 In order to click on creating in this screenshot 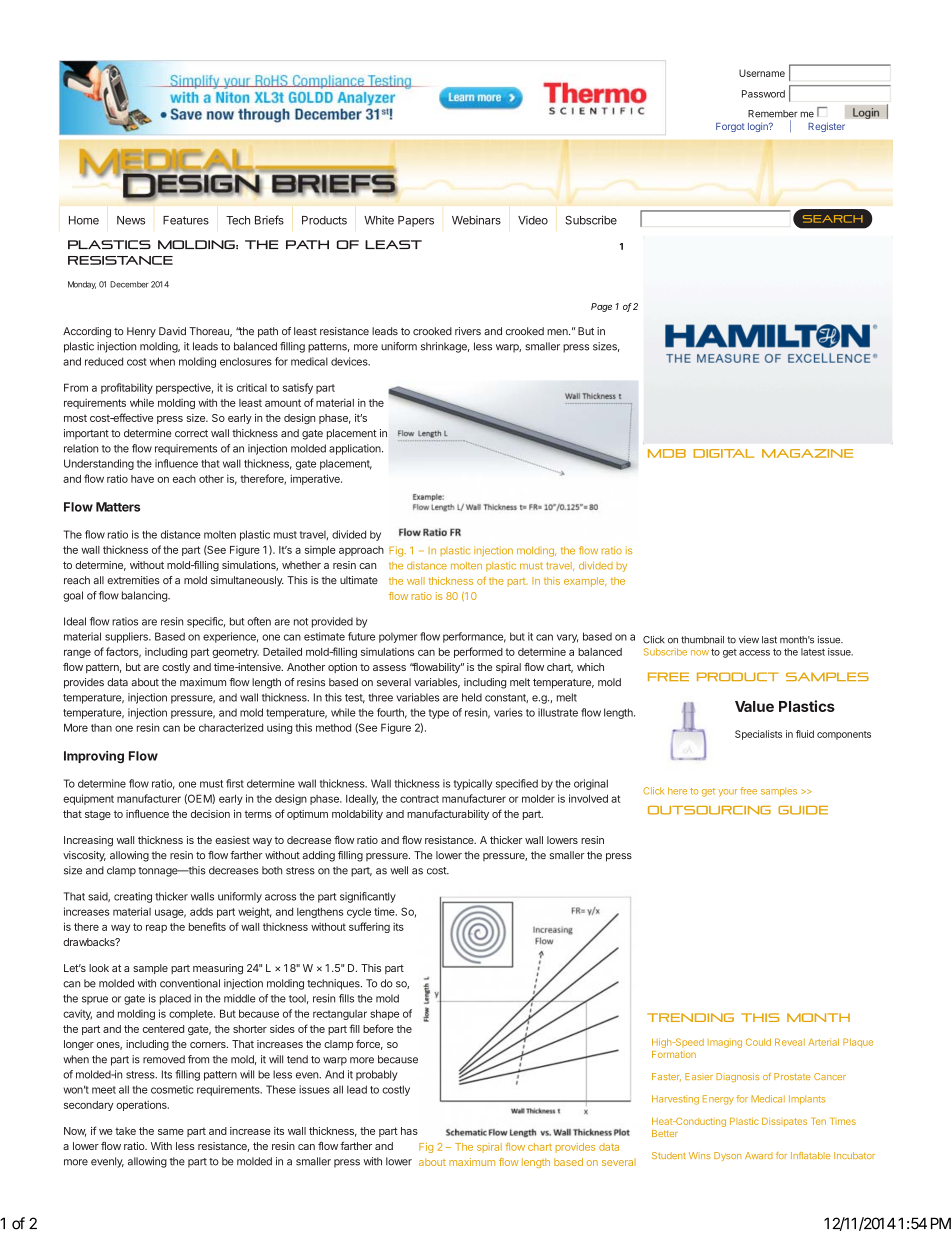, I will do `click(133, 897)`.
